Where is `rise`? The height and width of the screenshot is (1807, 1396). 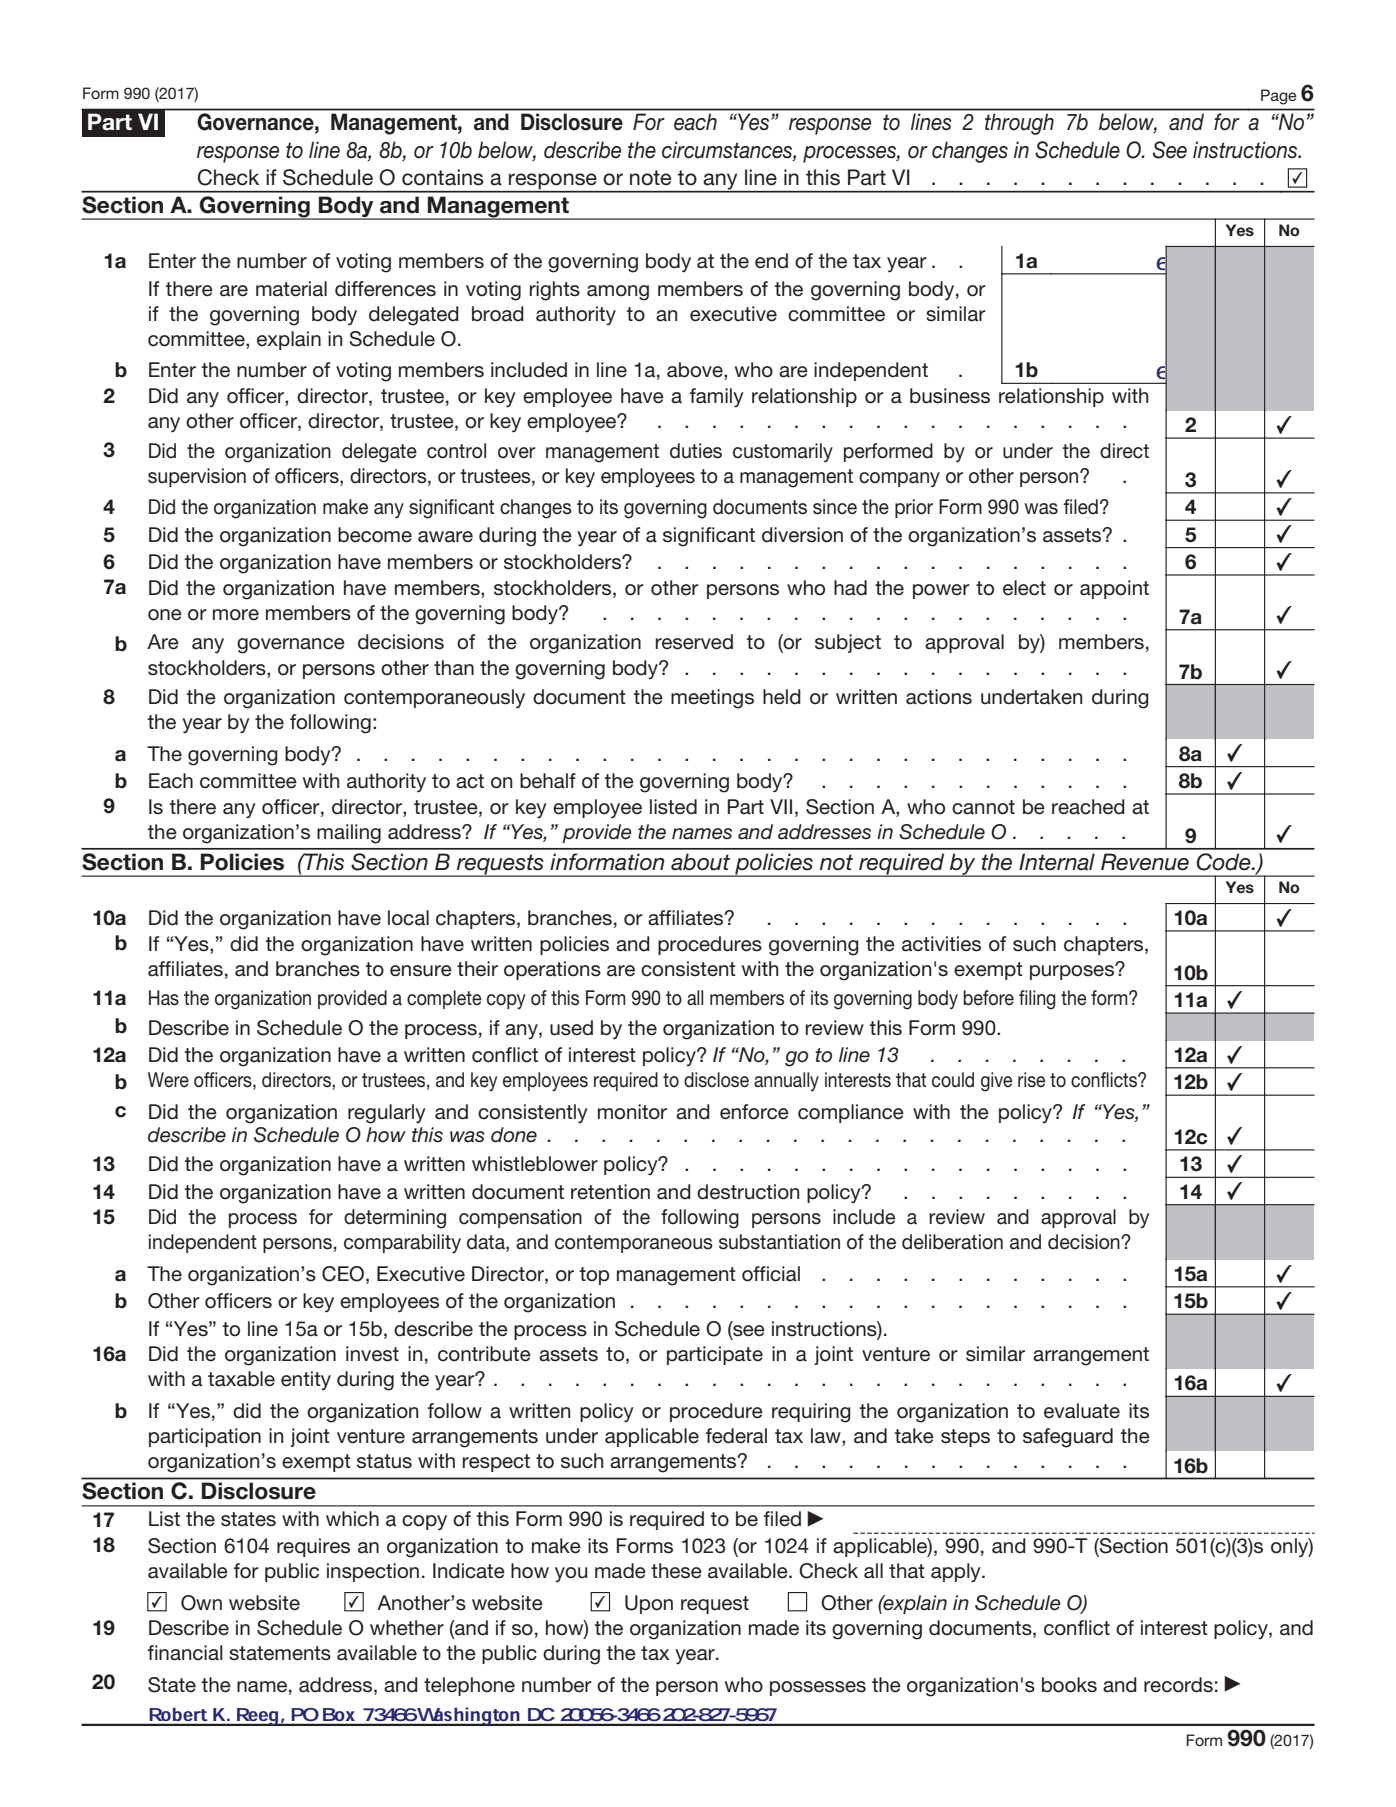 rise is located at coordinates (1031, 1080).
